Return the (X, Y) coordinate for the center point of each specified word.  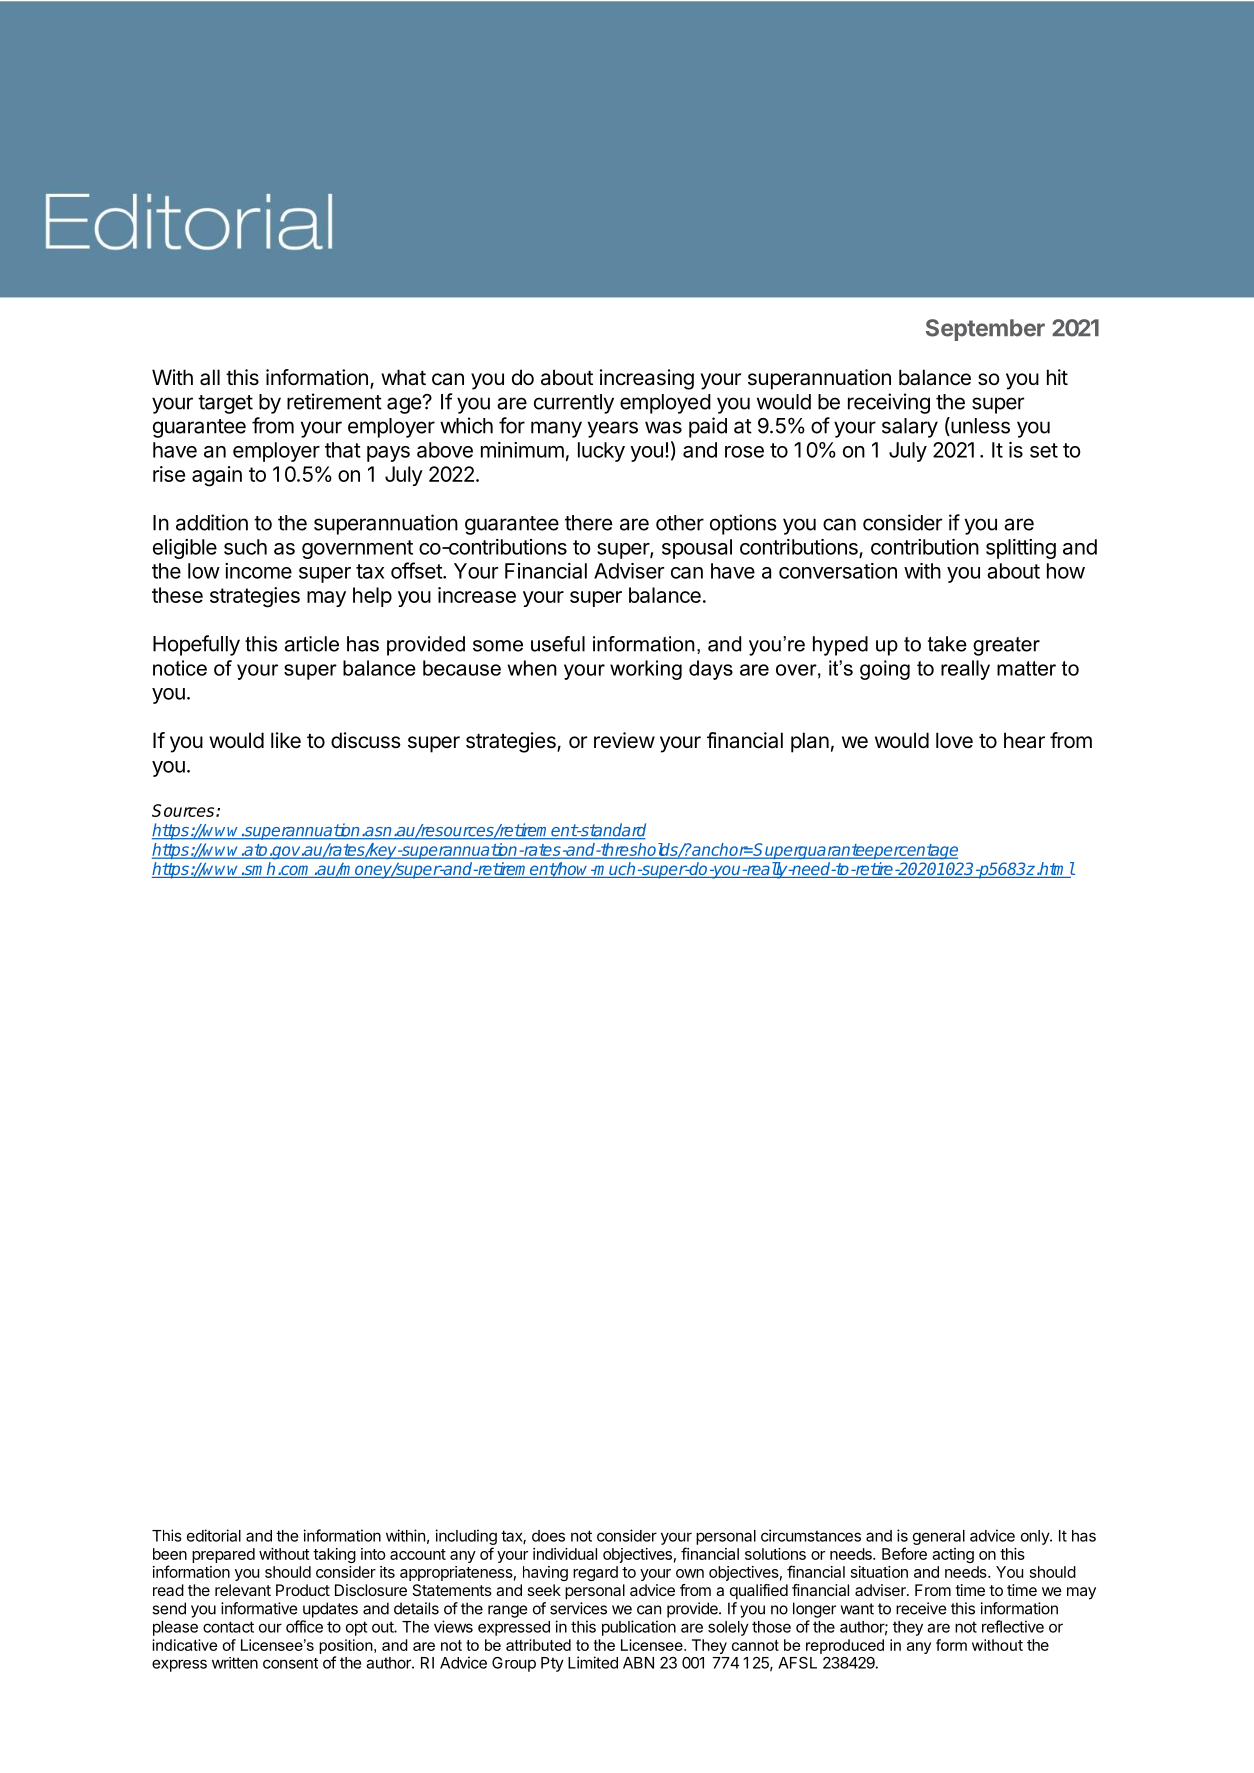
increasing (647, 379)
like (286, 740)
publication (639, 1628)
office (304, 1626)
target (225, 404)
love (954, 740)
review (624, 740)
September (985, 330)
